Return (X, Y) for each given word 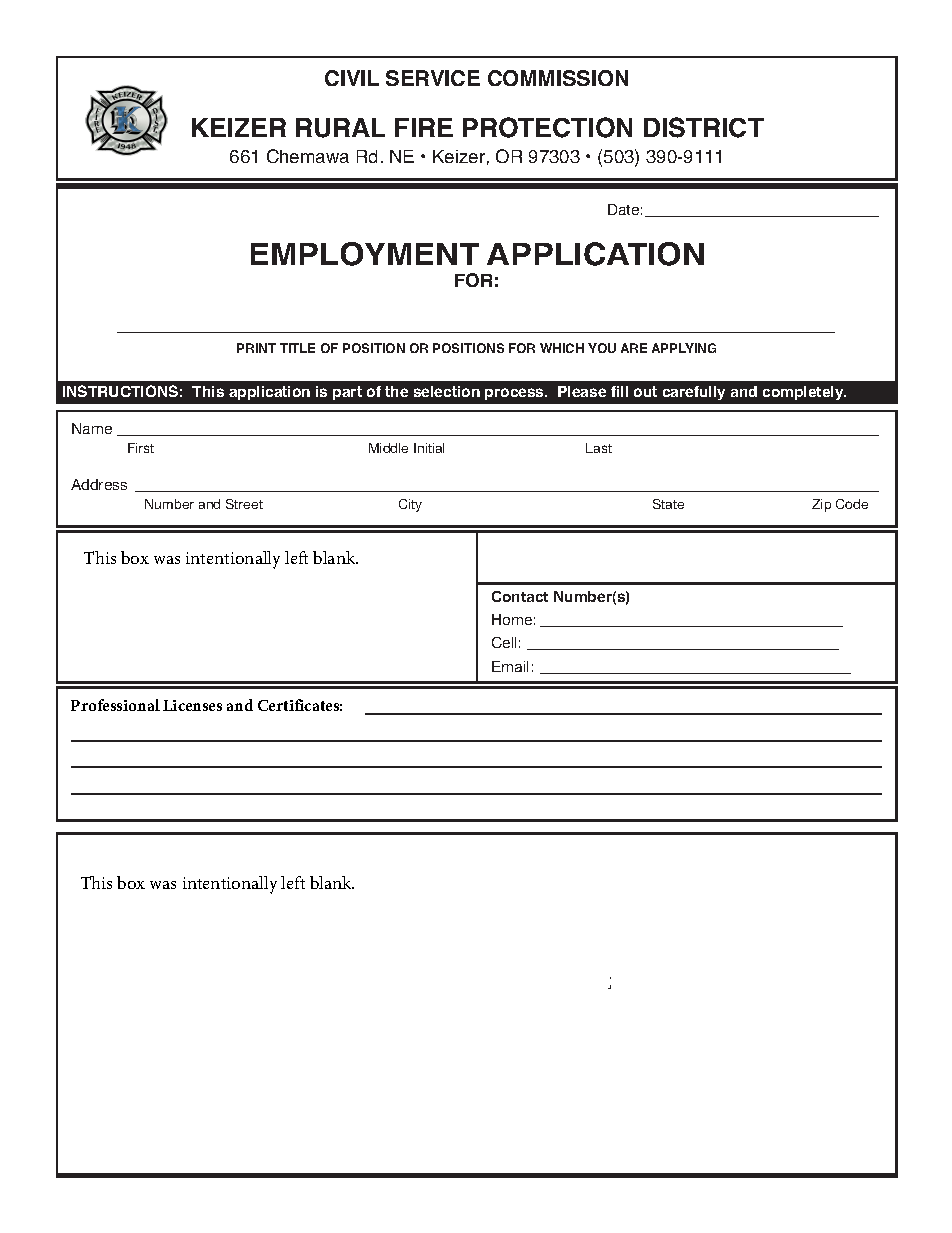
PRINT (256, 348)
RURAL (340, 128)
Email (510, 666)
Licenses (192, 705)
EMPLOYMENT (365, 254)
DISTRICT (704, 127)
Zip (821, 505)
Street (244, 504)
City (410, 505)
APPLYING (684, 348)
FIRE (424, 127)
